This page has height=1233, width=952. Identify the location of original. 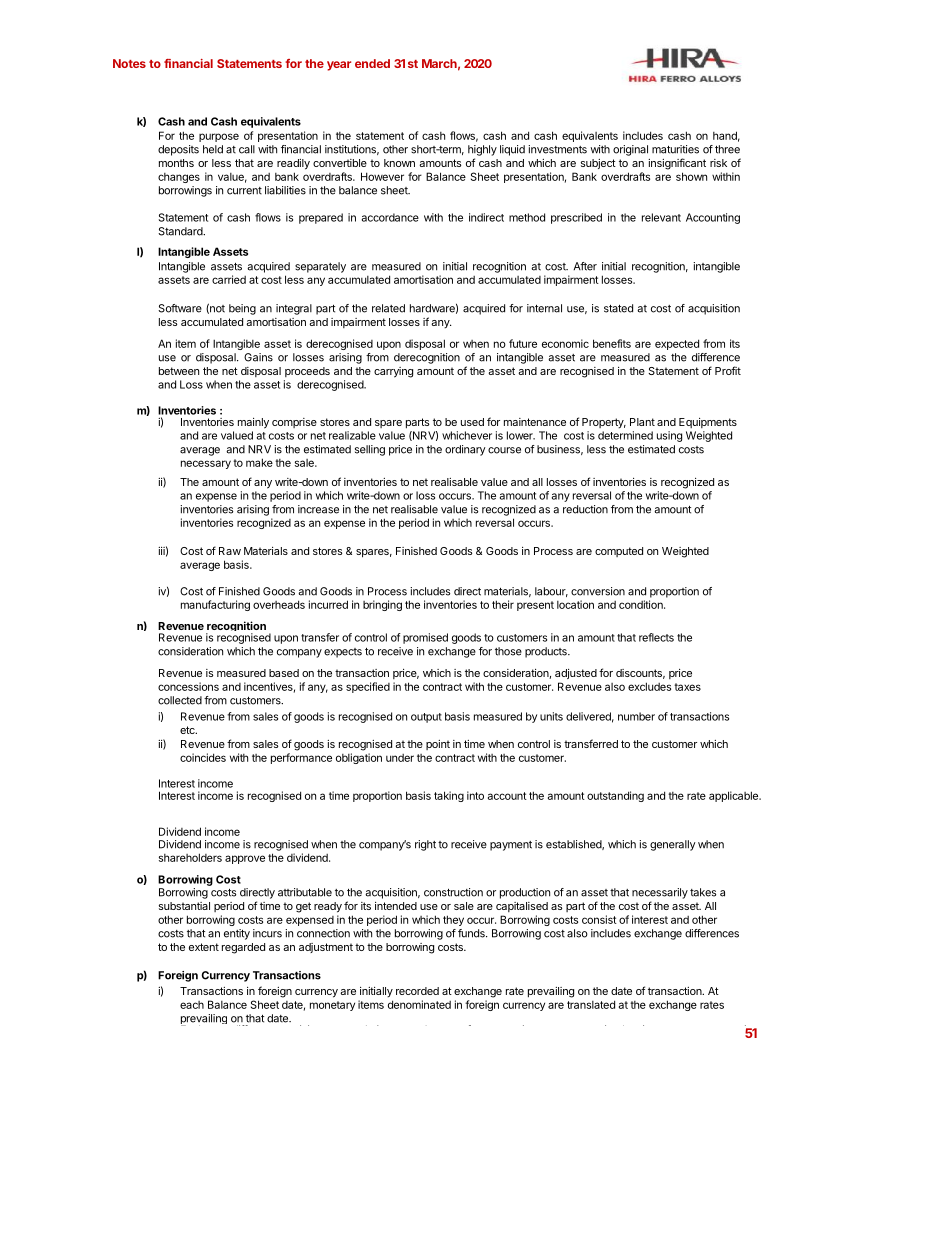
(630, 150).
